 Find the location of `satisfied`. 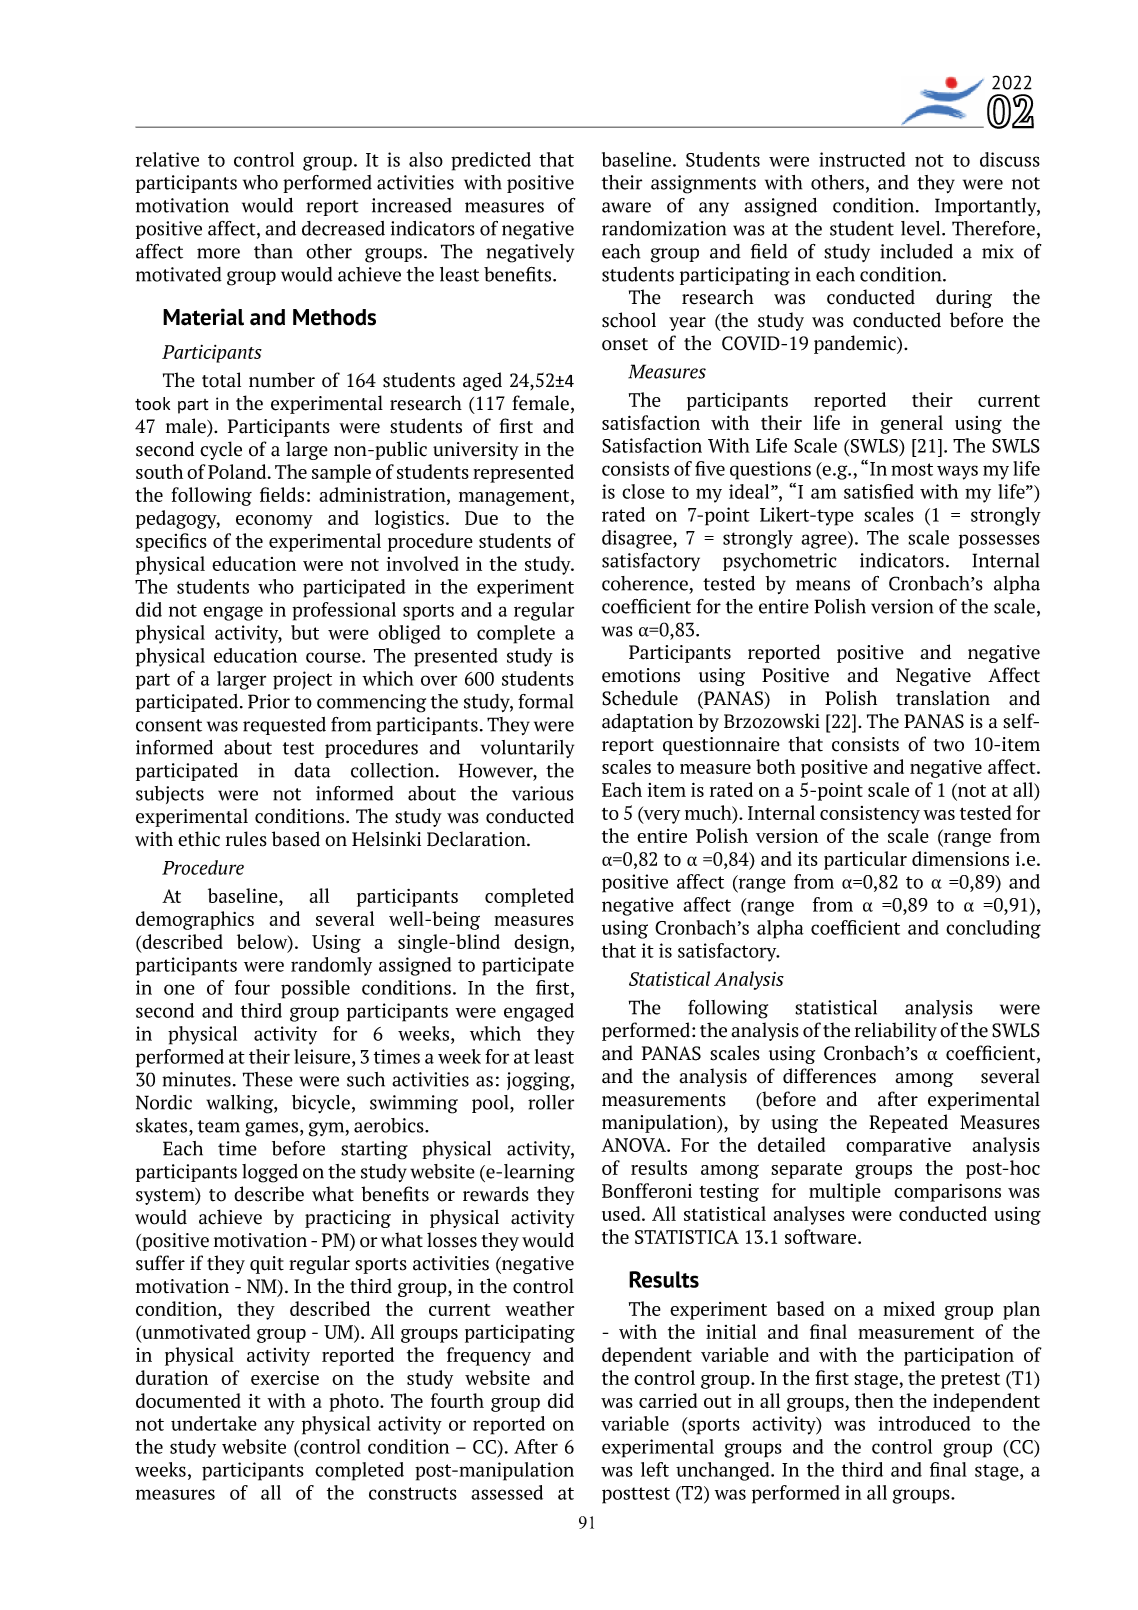

satisfied is located at coordinates (879, 491).
